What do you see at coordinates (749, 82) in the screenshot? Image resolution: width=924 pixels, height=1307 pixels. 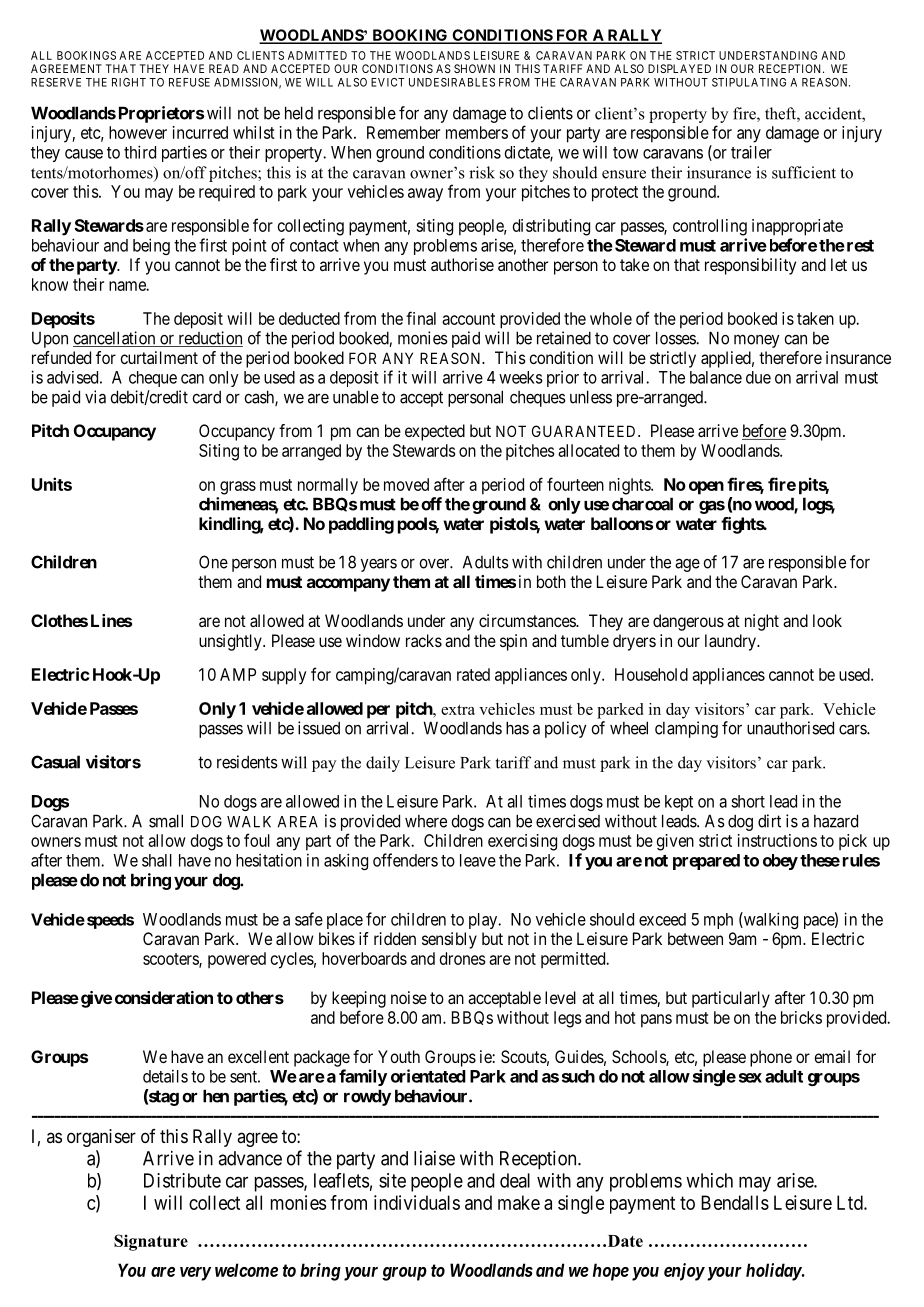 I see `STIPULATING` at bounding box center [749, 82].
